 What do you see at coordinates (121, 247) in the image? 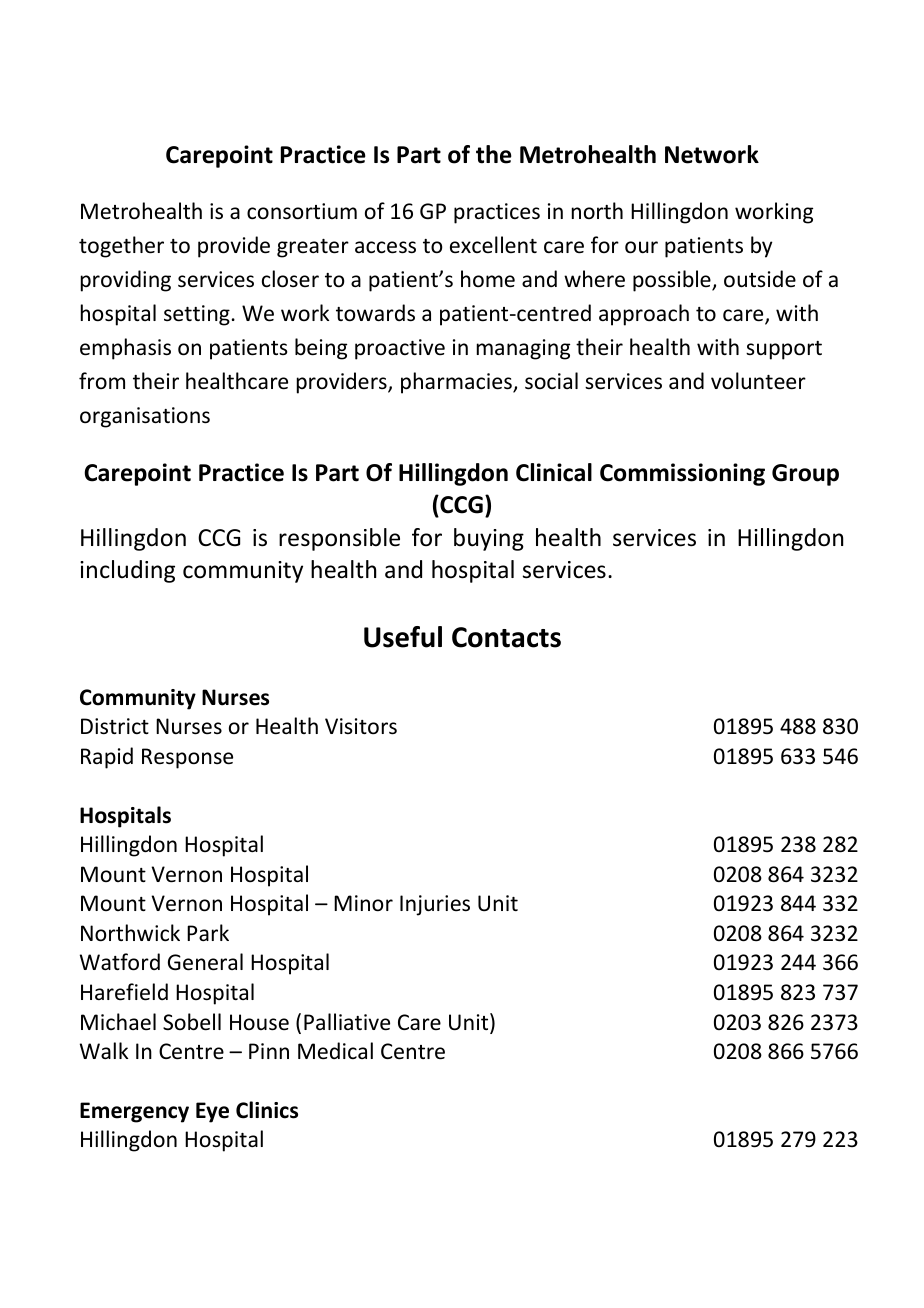
I see `together` at bounding box center [121, 247].
